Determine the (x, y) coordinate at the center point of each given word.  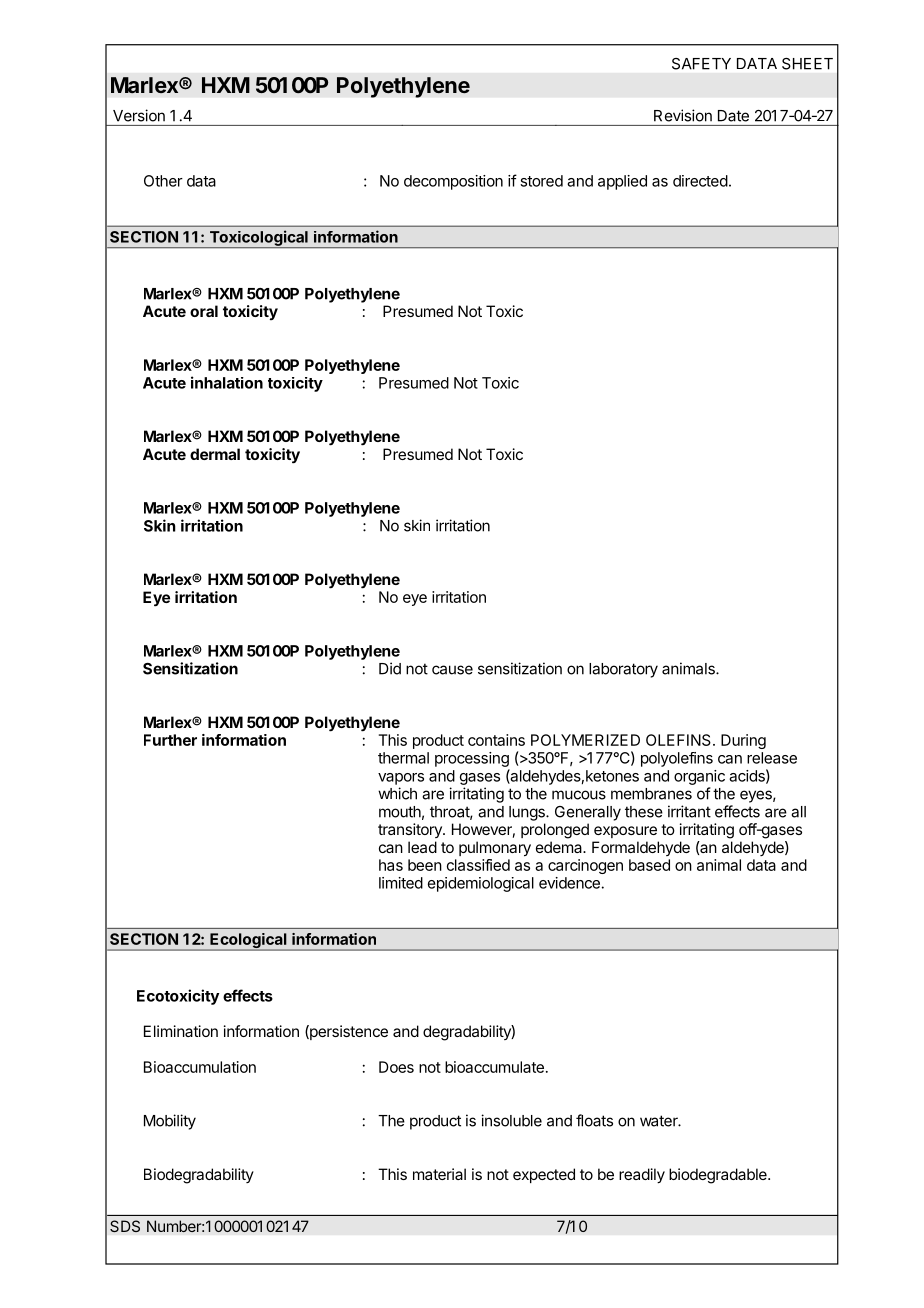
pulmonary (495, 849)
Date (733, 116)
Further (170, 740)
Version (139, 115)
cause (452, 670)
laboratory (623, 670)
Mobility (170, 1122)
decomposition (453, 182)
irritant (689, 811)
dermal (215, 454)
